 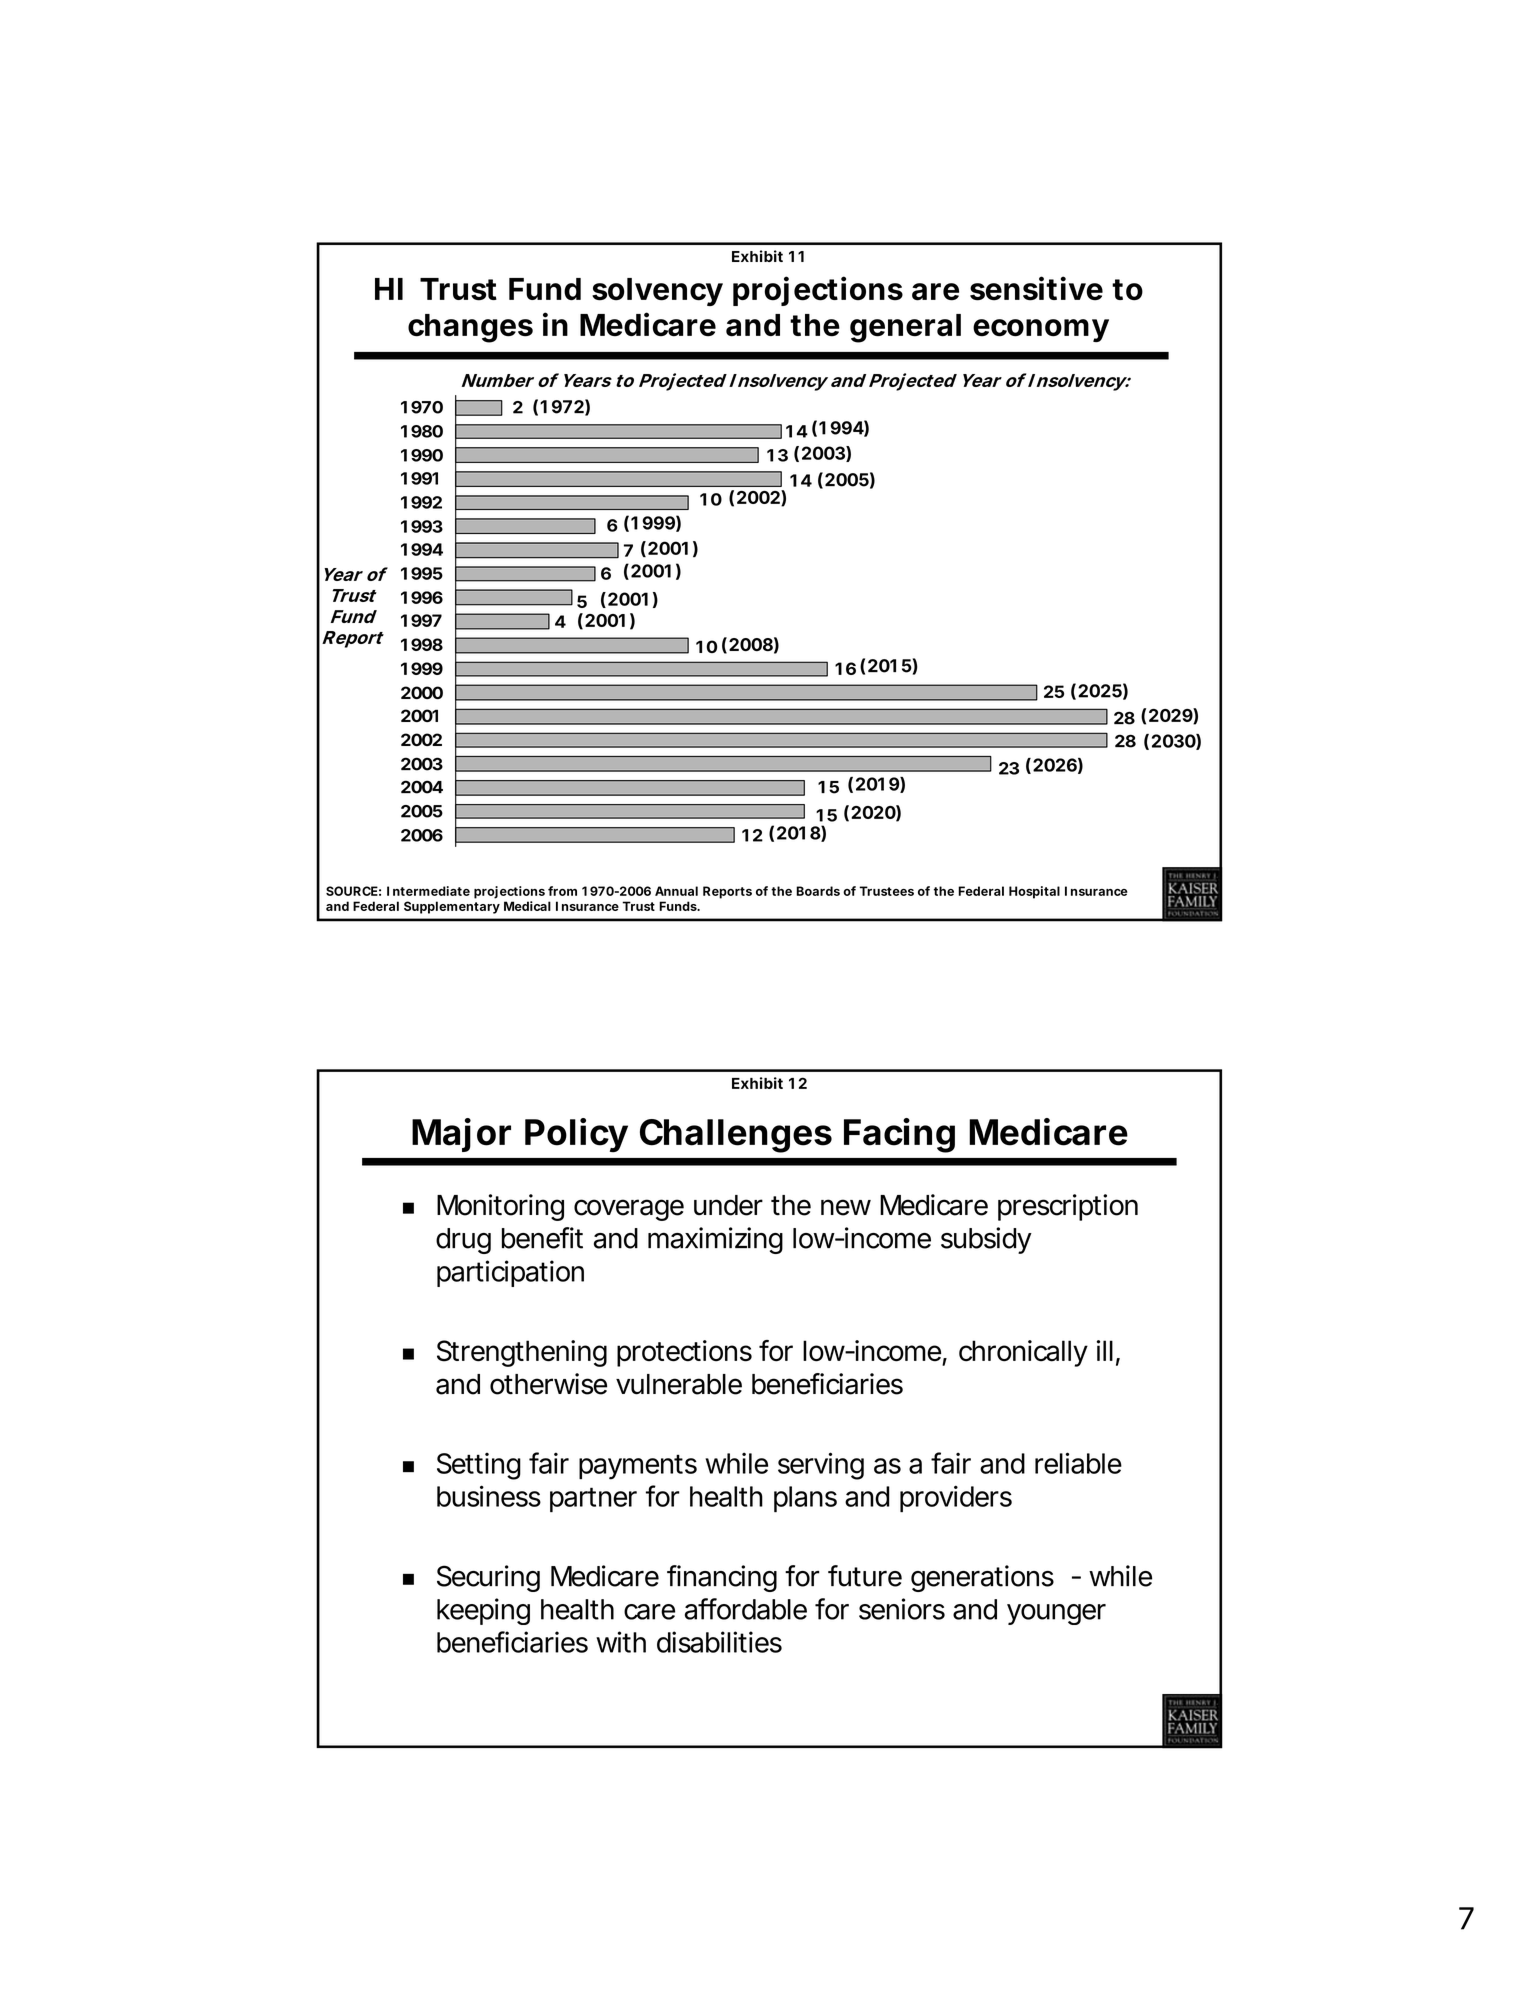 What do you see at coordinates (463, 1241) in the image?
I see `drug` at bounding box center [463, 1241].
